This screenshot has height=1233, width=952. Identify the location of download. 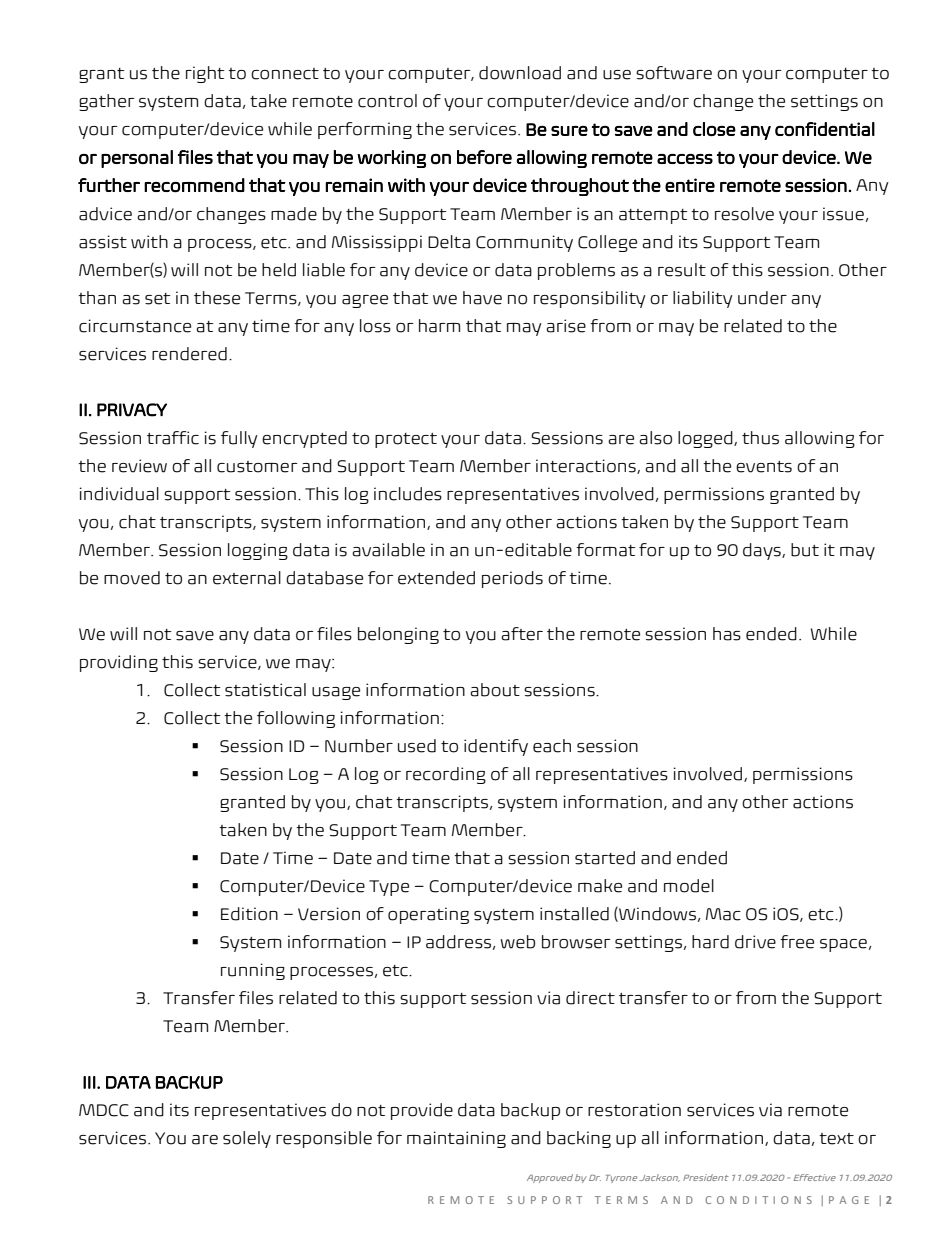
(520, 73).
